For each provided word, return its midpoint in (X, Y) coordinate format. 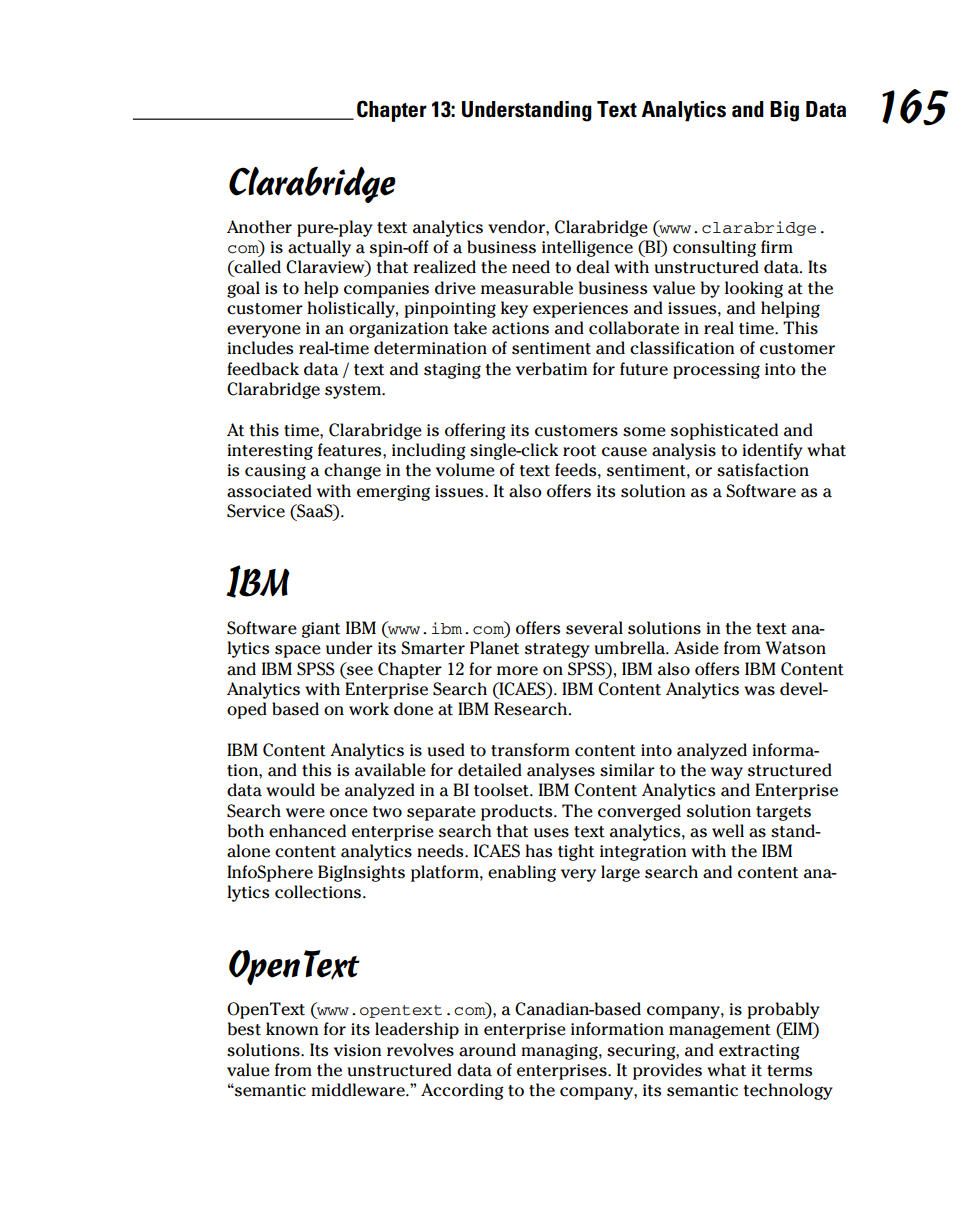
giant (321, 630)
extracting (759, 1052)
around (487, 1050)
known (292, 1029)
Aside (696, 648)
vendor (517, 227)
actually (319, 248)
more (517, 671)
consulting (714, 248)
